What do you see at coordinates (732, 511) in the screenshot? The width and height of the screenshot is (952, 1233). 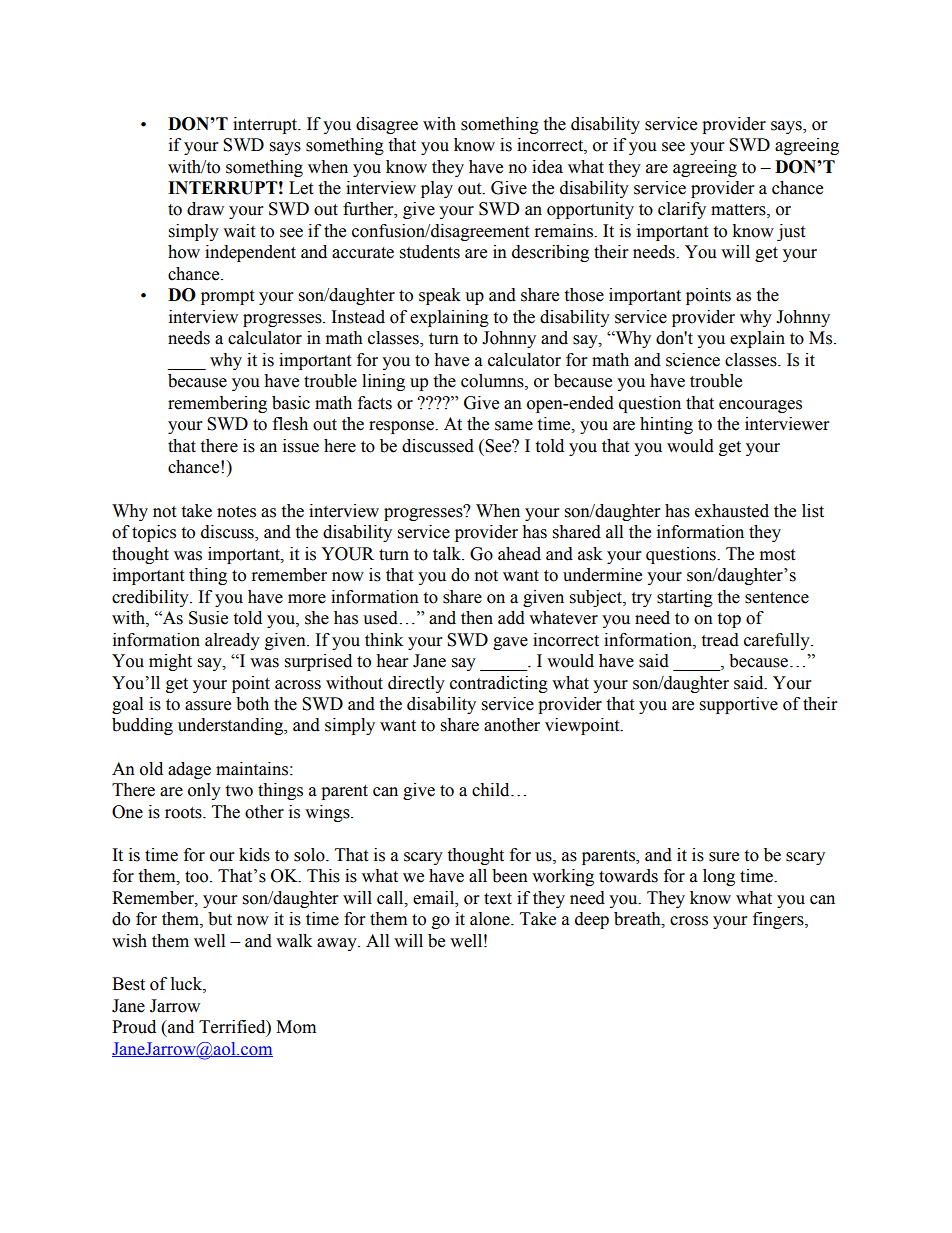 I see `exhausted` at bounding box center [732, 511].
